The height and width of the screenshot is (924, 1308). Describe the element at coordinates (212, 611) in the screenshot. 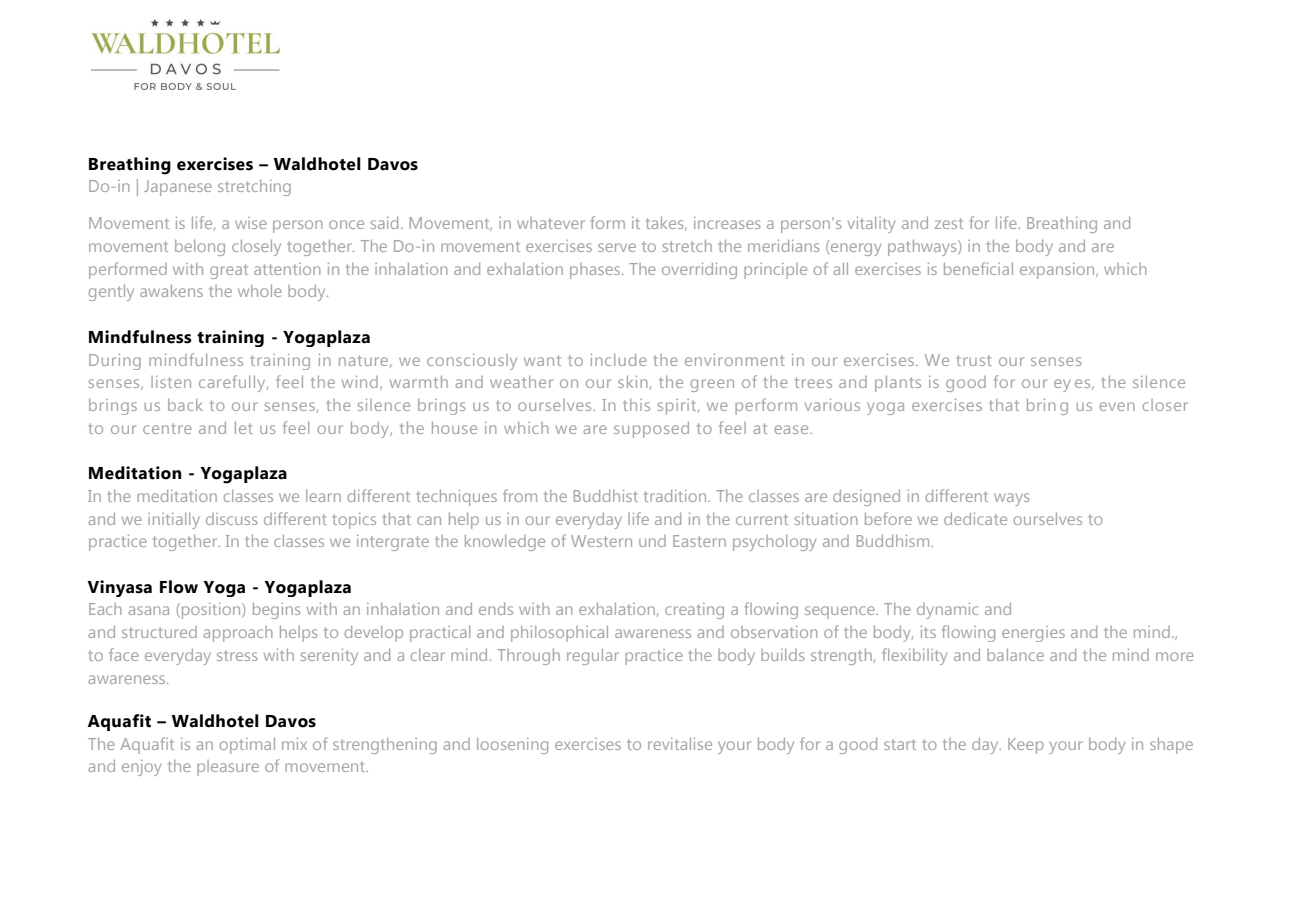

I see `position` at that location.
